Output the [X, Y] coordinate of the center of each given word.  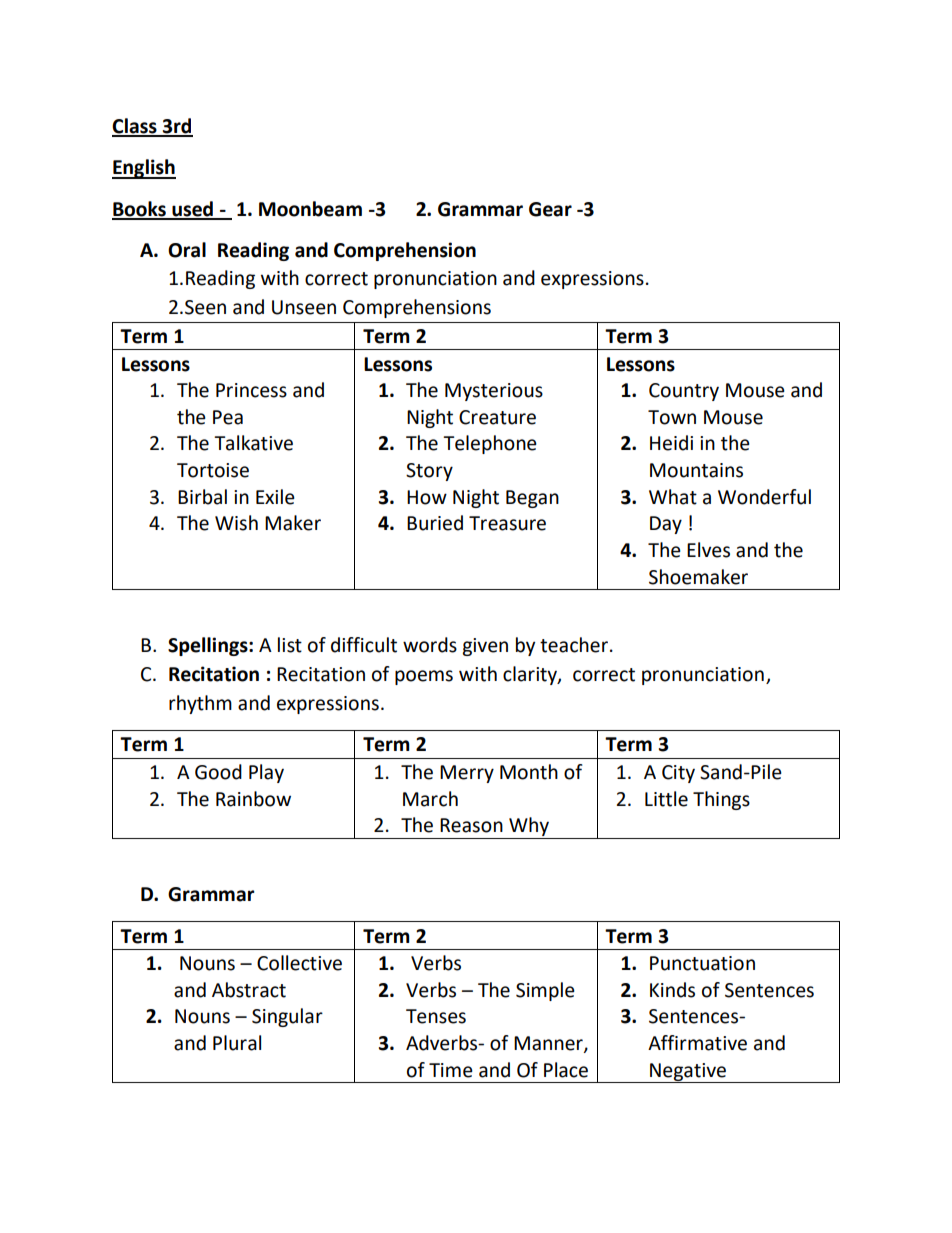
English [144, 169]
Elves [708, 550]
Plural [237, 1043]
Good [218, 772]
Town [672, 417]
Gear [550, 209]
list [290, 645]
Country [684, 392]
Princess [251, 390]
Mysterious [494, 392]
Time [451, 1070]
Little [666, 799]
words [430, 645]
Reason [471, 825]
